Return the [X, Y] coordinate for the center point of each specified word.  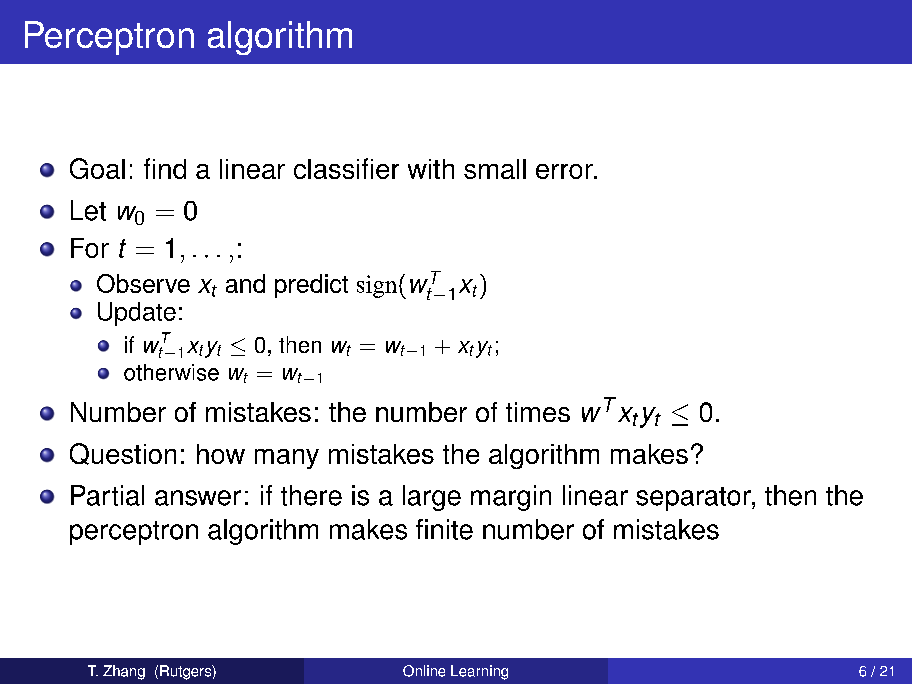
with [431, 169]
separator [694, 499]
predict [311, 286]
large [432, 498]
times [538, 412]
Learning [479, 672]
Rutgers [186, 672]
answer [198, 498]
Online [424, 671]
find [165, 168]
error [565, 171]
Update [137, 314]
